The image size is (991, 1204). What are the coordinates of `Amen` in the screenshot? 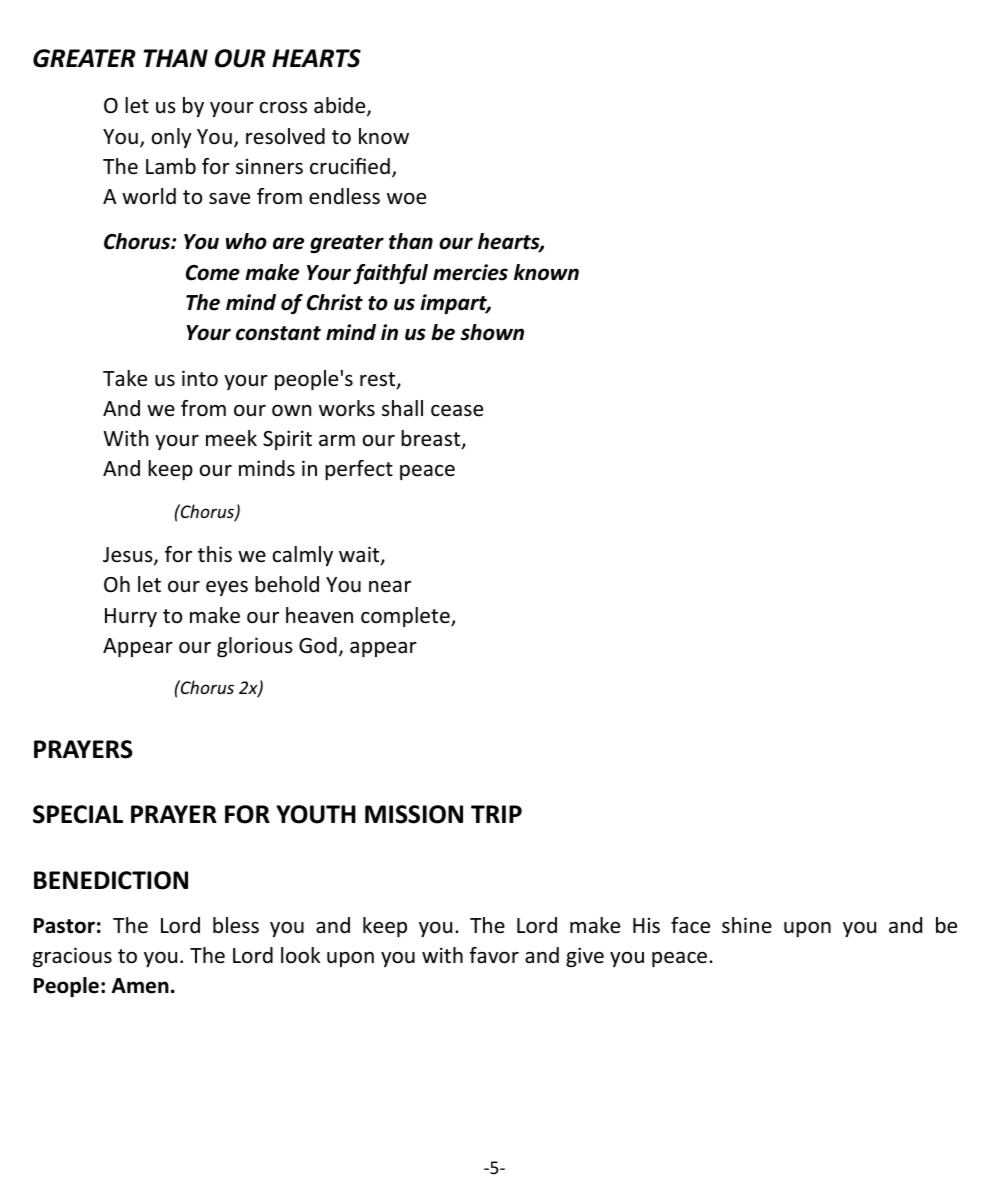 It's located at (140, 986).
